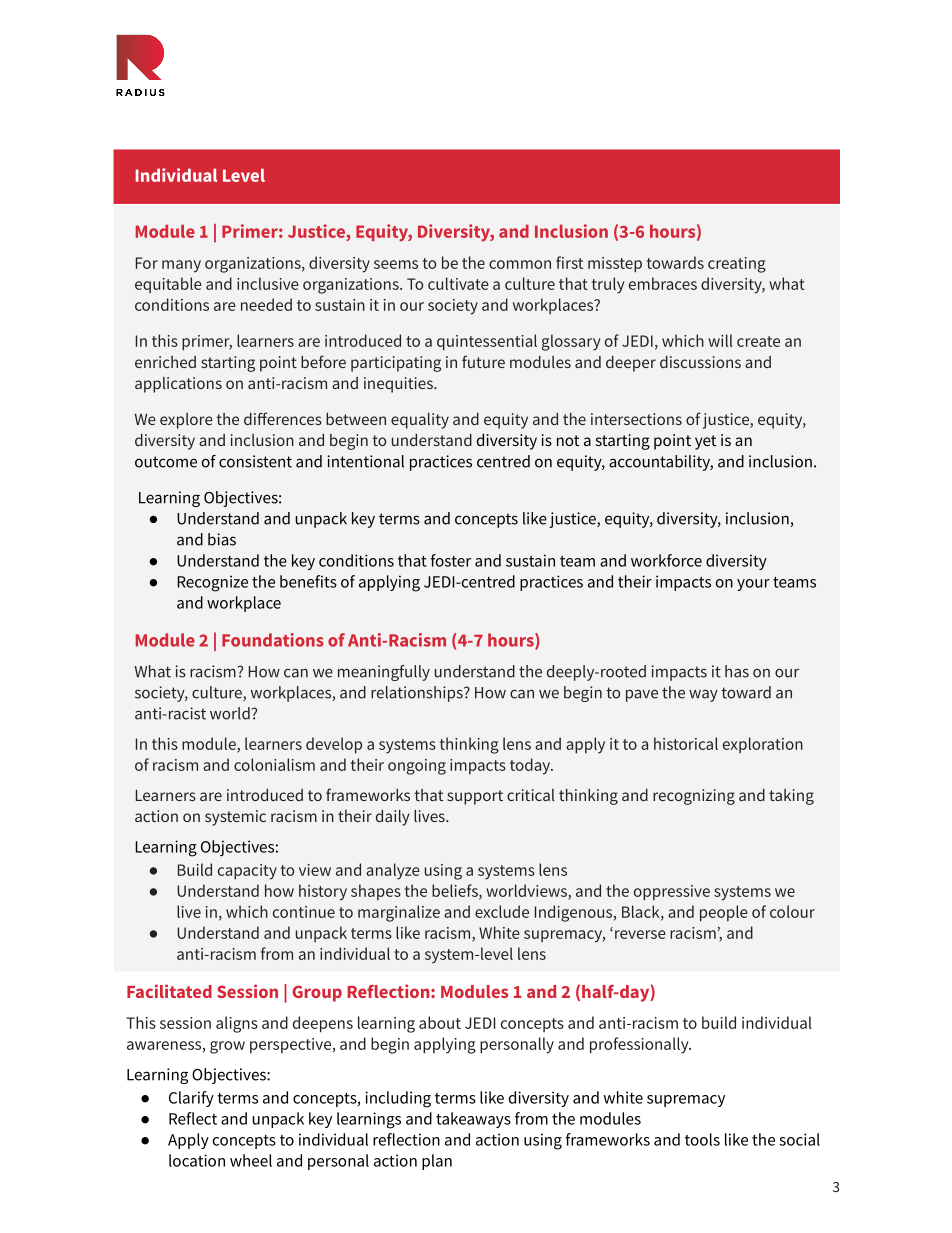 The width and height of the page is (952, 1233). What do you see at coordinates (274, 764) in the page?
I see `colonialism` at bounding box center [274, 764].
